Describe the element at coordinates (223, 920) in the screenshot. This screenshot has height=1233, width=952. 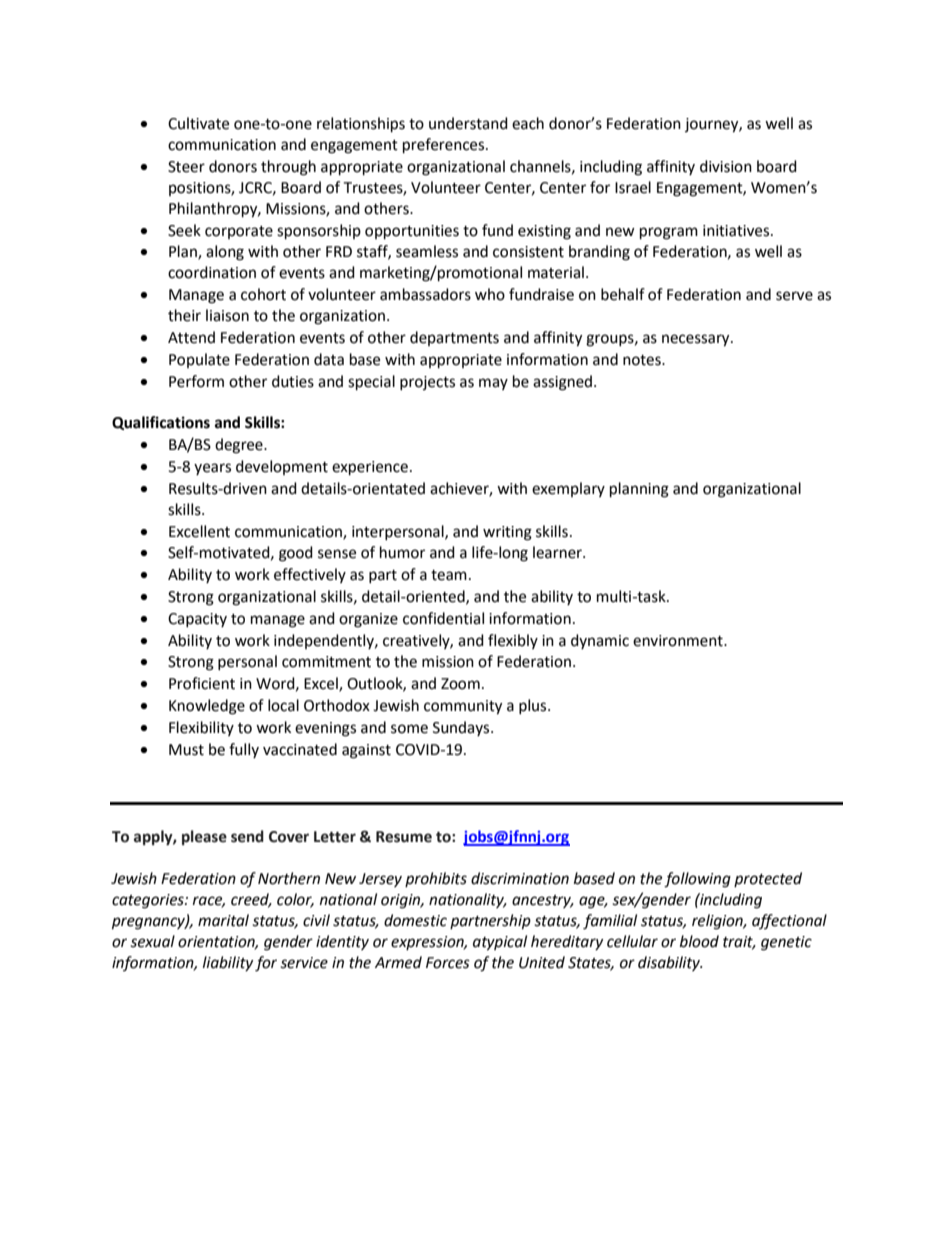
I see `marital` at that location.
